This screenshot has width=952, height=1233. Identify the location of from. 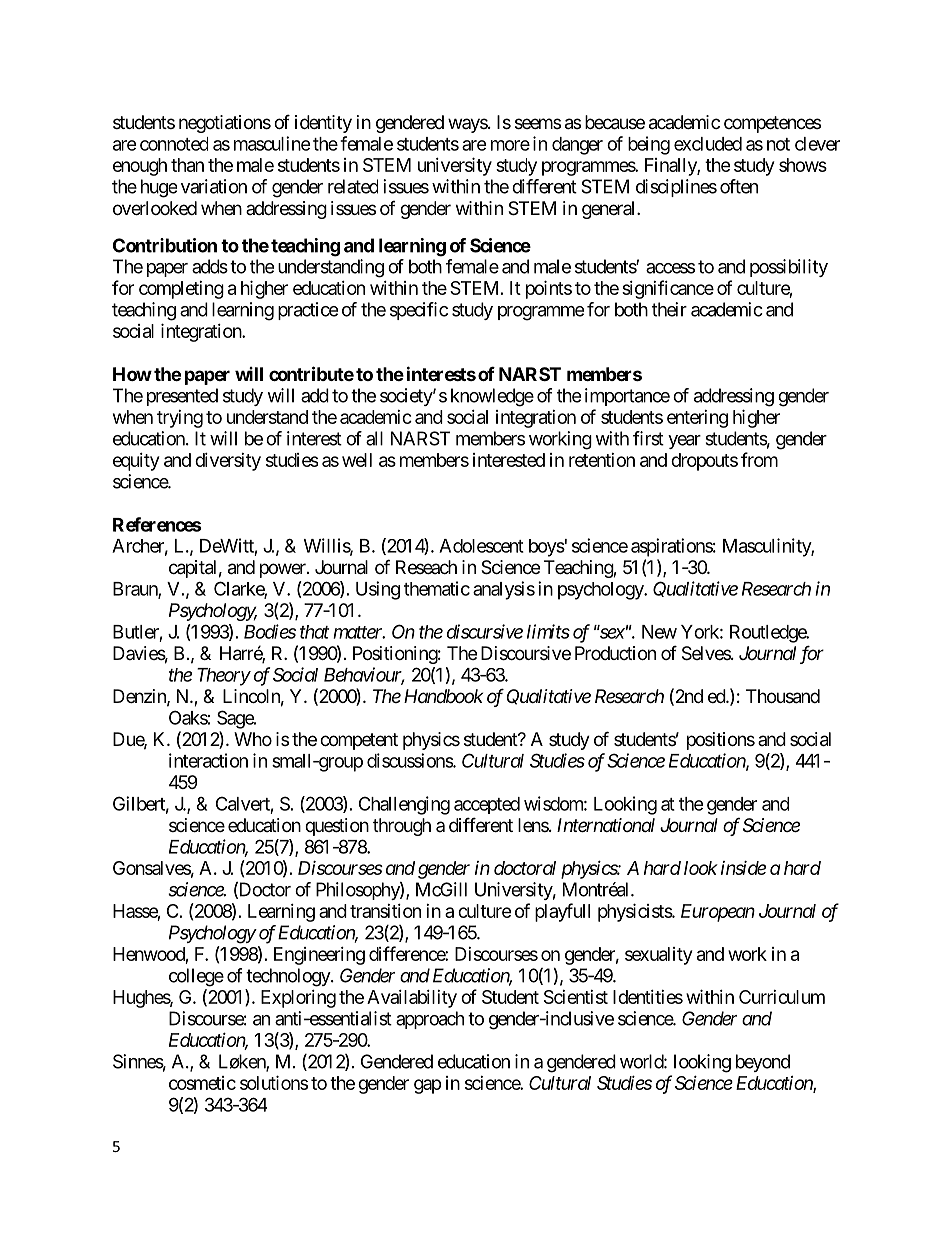
(759, 459).
